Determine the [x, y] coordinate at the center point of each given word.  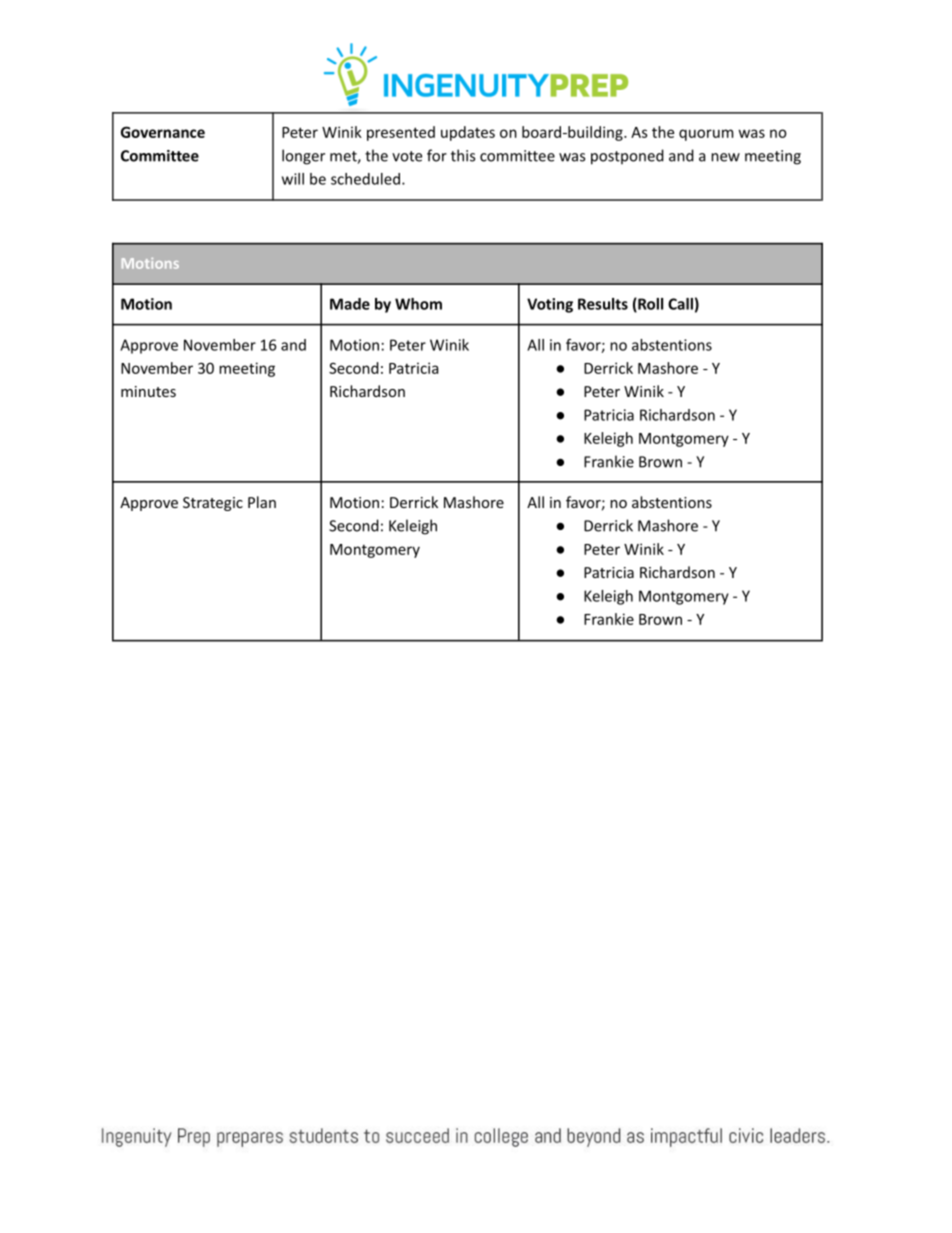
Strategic [213, 504]
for [437, 155]
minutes [148, 391]
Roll [649, 305]
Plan [262, 502]
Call [680, 304]
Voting [550, 305]
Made [350, 304]
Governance [163, 132]
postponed [627, 157]
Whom [418, 304]
